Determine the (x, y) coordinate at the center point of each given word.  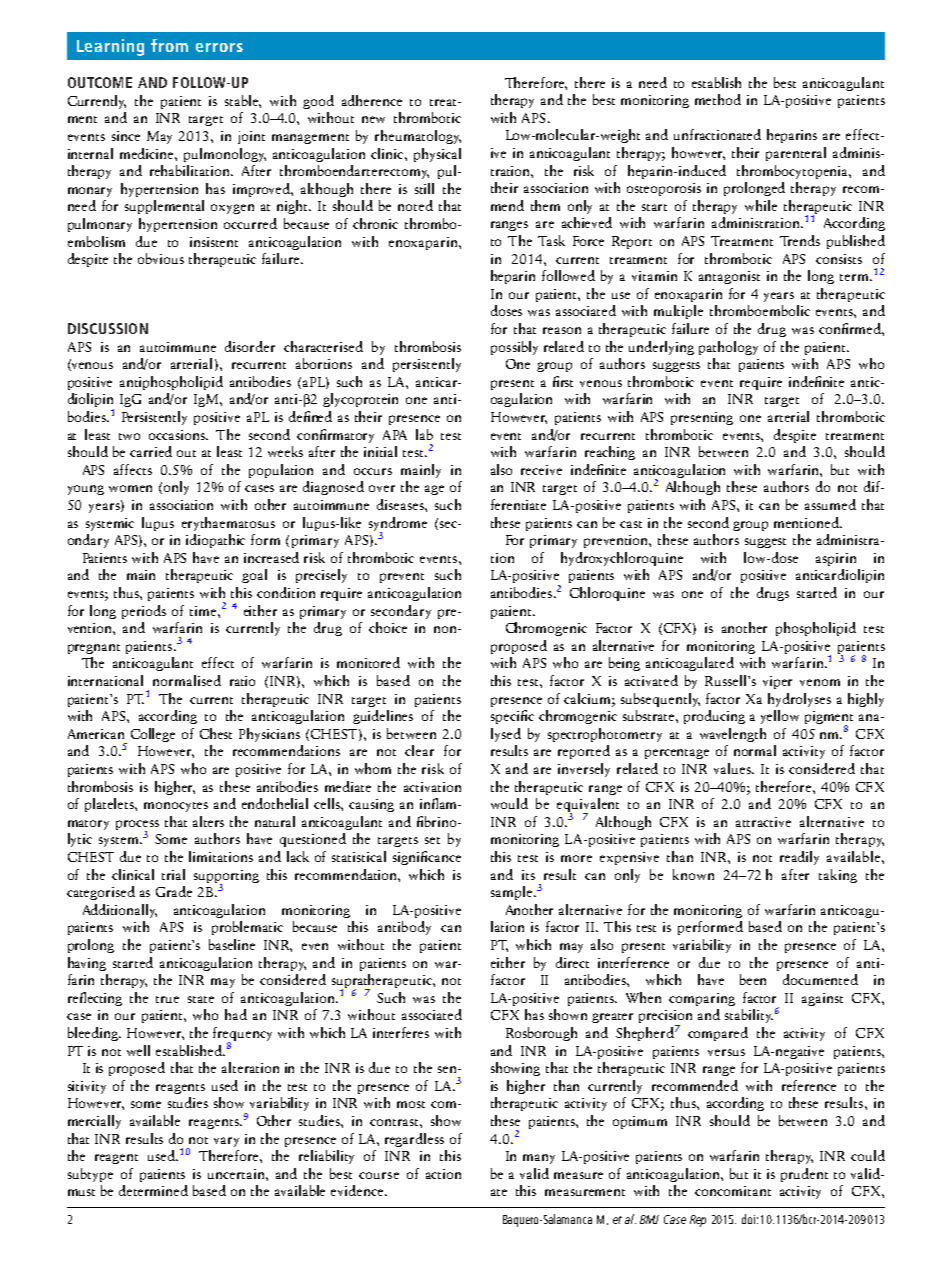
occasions (178, 435)
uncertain (237, 1174)
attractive (763, 822)
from (169, 45)
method (718, 99)
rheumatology (418, 137)
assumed (830, 504)
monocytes (176, 807)
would (509, 803)
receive (541, 470)
